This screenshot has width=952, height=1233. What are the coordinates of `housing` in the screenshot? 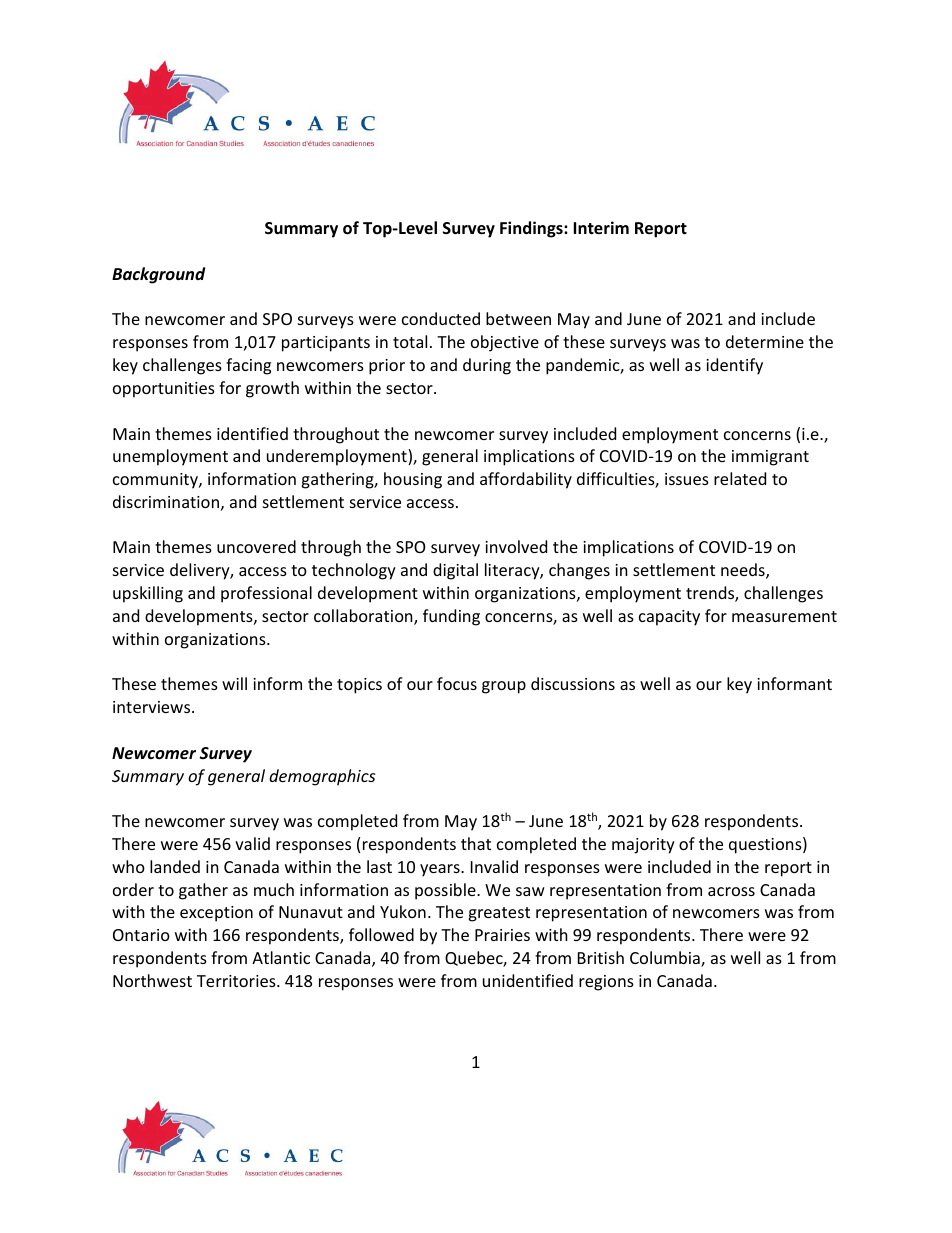 It's located at (413, 480).
